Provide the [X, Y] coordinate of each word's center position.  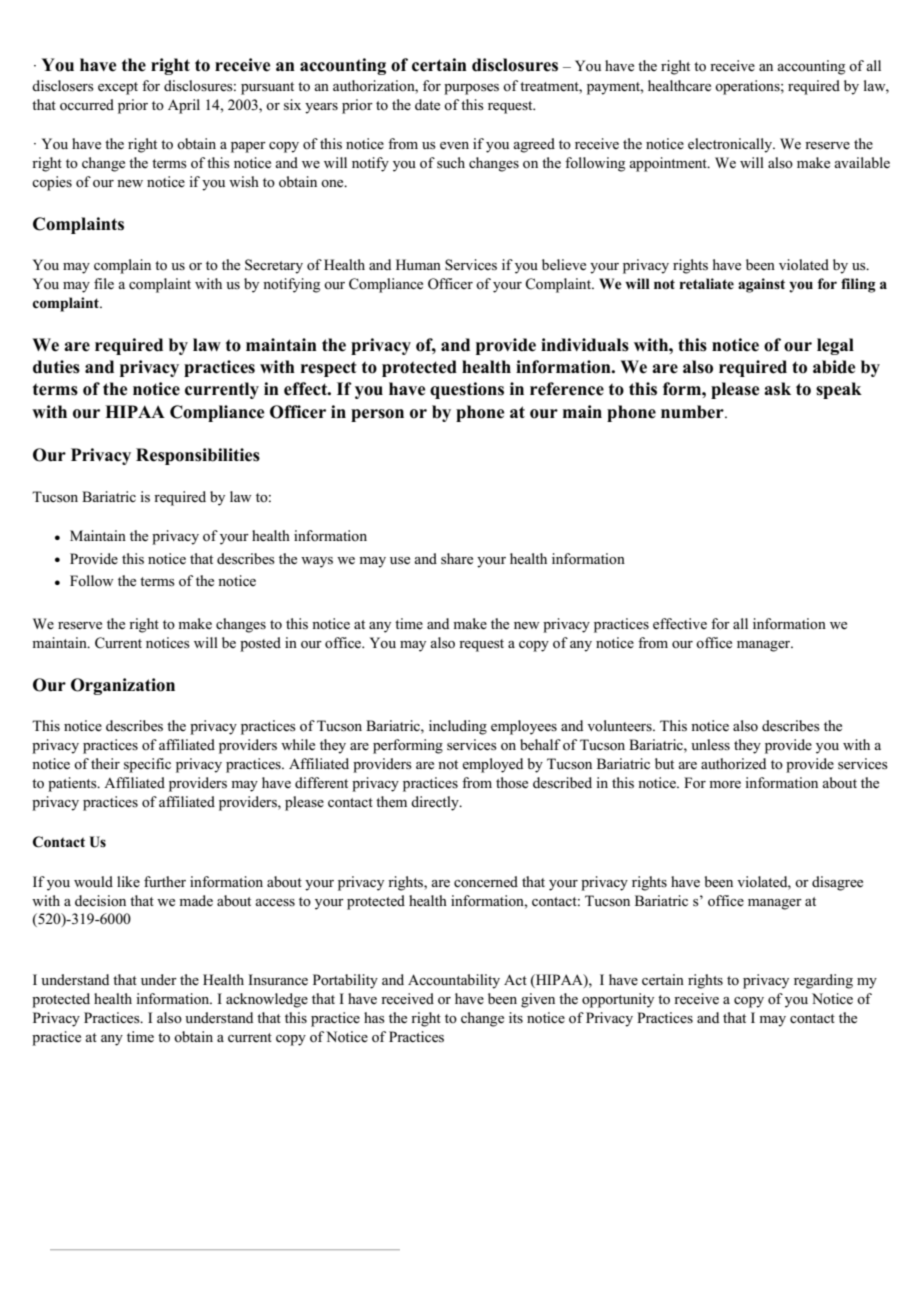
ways [317, 562]
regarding [823, 981]
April [184, 106]
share [457, 559]
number [693, 412]
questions [467, 390]
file [104, 283]
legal [835, 346]
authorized [733, 764]
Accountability [454, 981]
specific [147, 765]
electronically [731, 145]
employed [492, 765]
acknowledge [267, 1000]
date [427, 105]
